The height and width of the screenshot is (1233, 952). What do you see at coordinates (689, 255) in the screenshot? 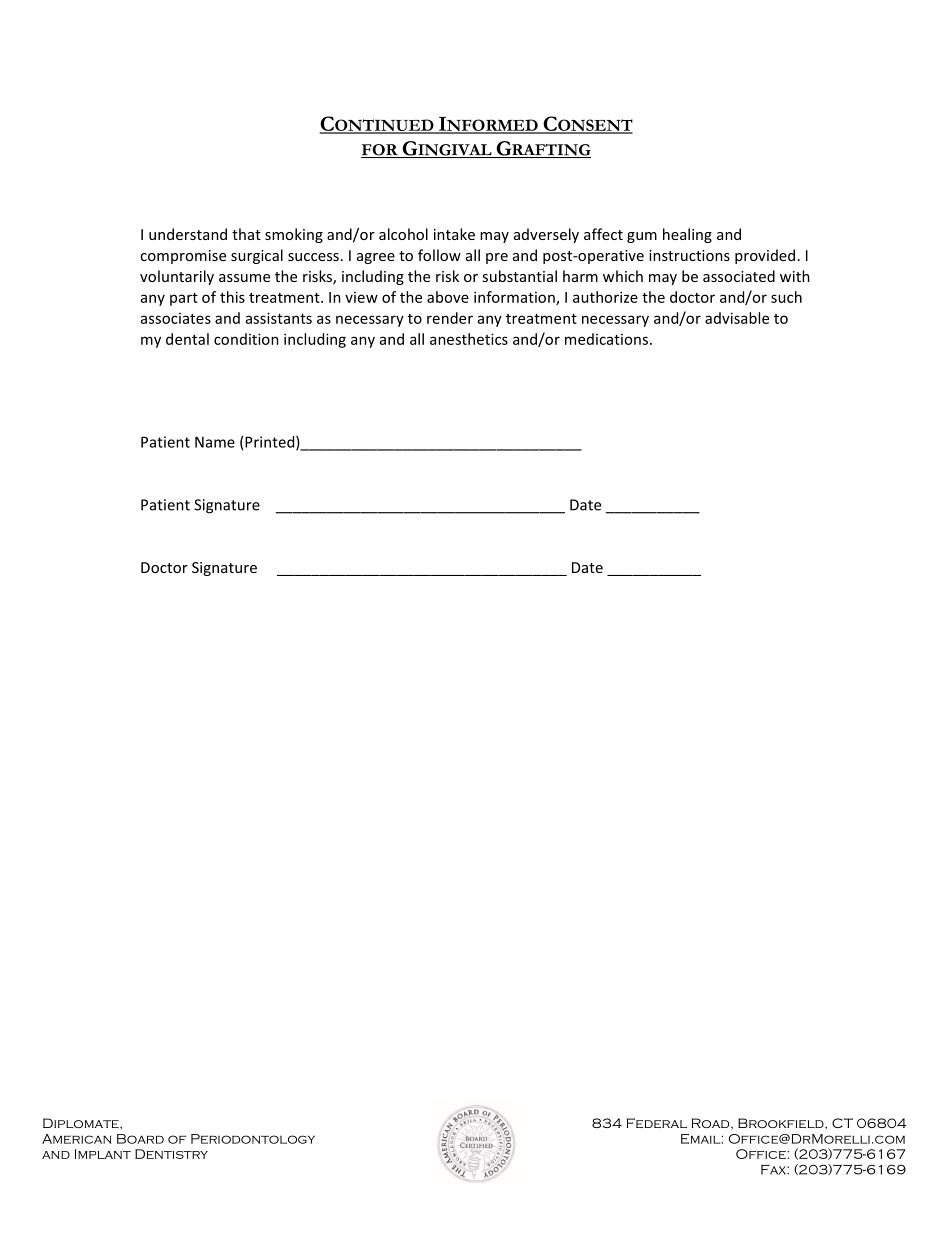
I see `instructions` at bounding box center [689, 255].
